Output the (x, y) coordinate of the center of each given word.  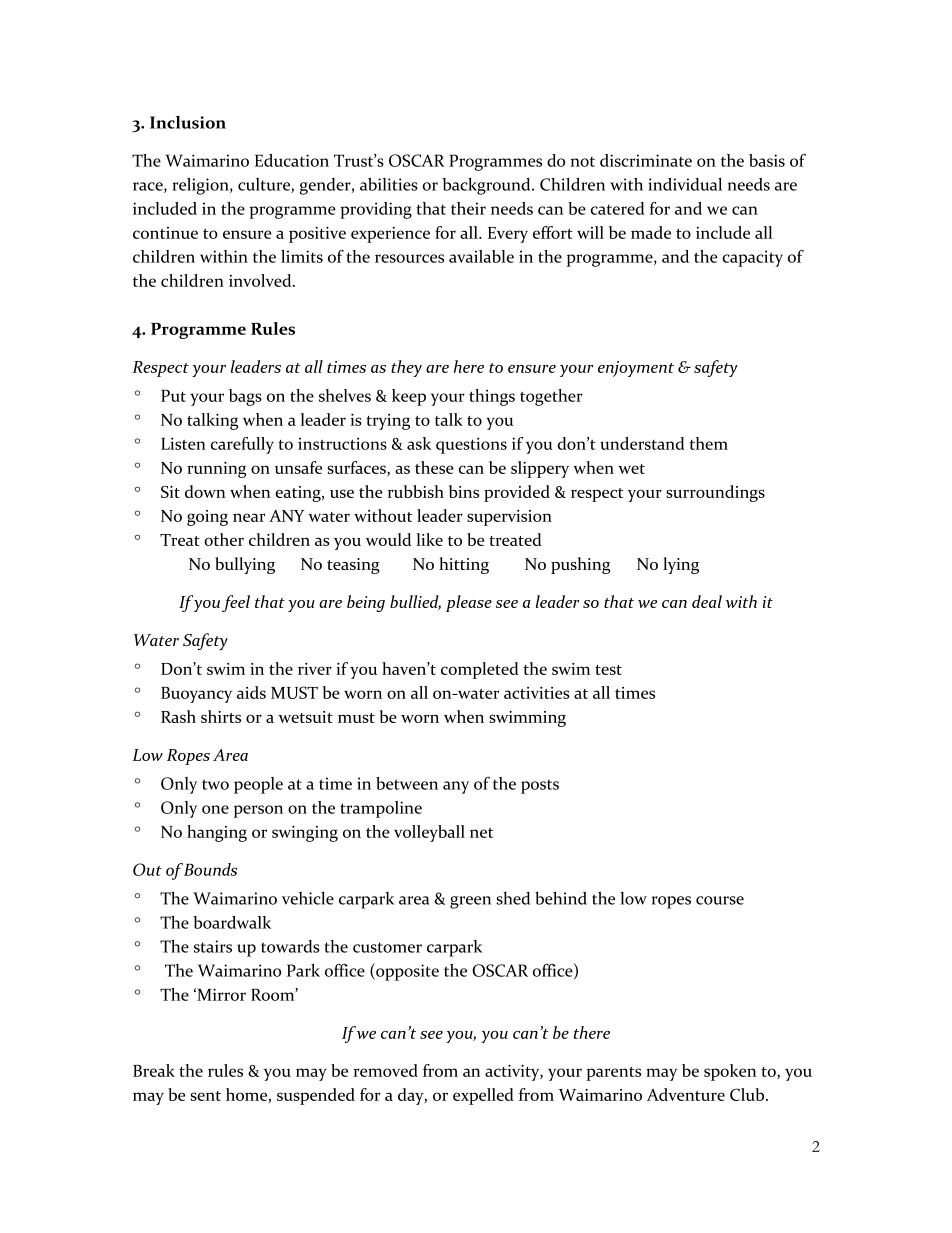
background (488, 186)
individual (685, 184)
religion (201, 186)
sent (206, 1096)
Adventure (686, 1094)
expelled (483, 1096)
